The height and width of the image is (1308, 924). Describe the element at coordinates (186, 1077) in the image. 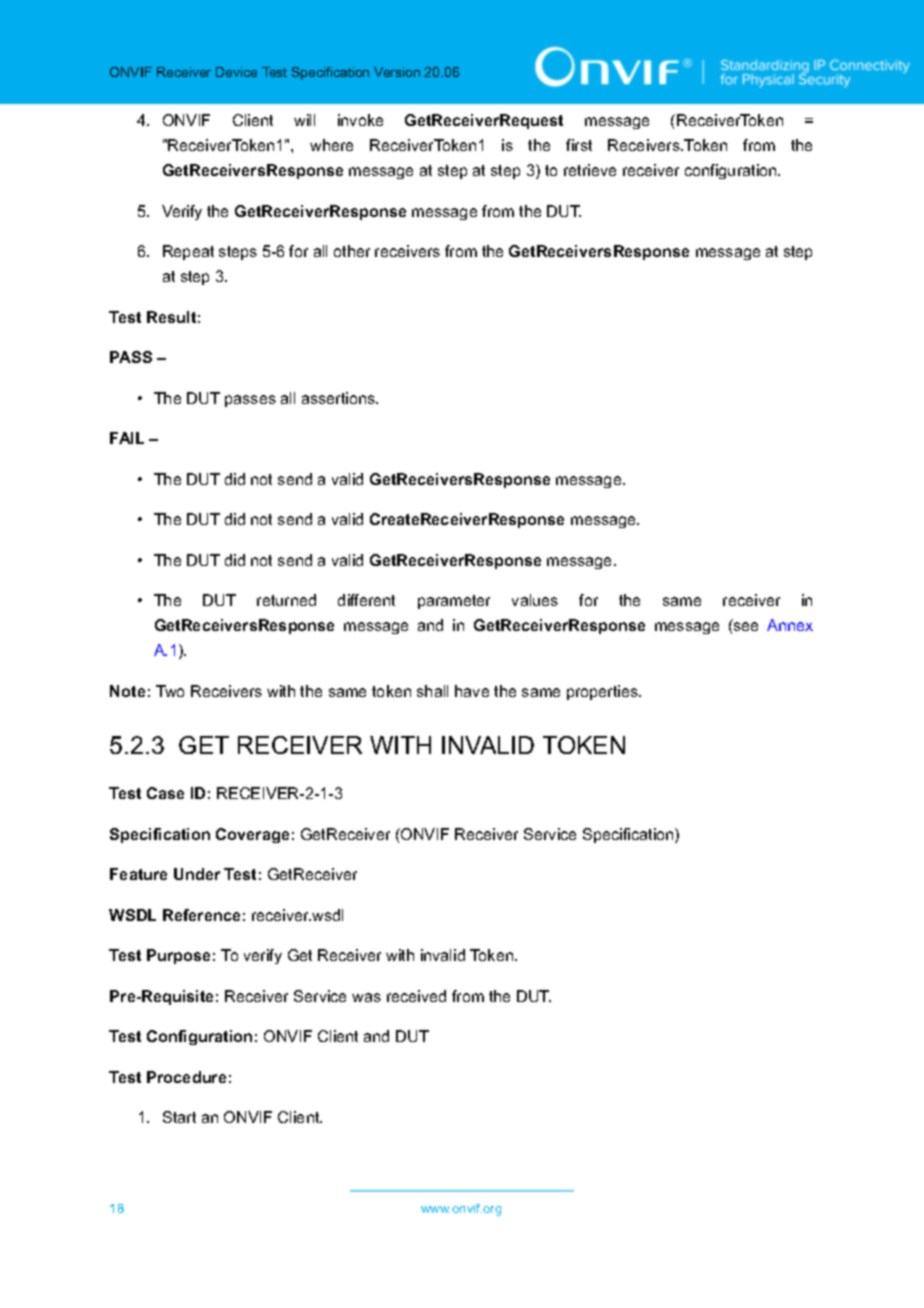

I see `Procedure` at that location.
